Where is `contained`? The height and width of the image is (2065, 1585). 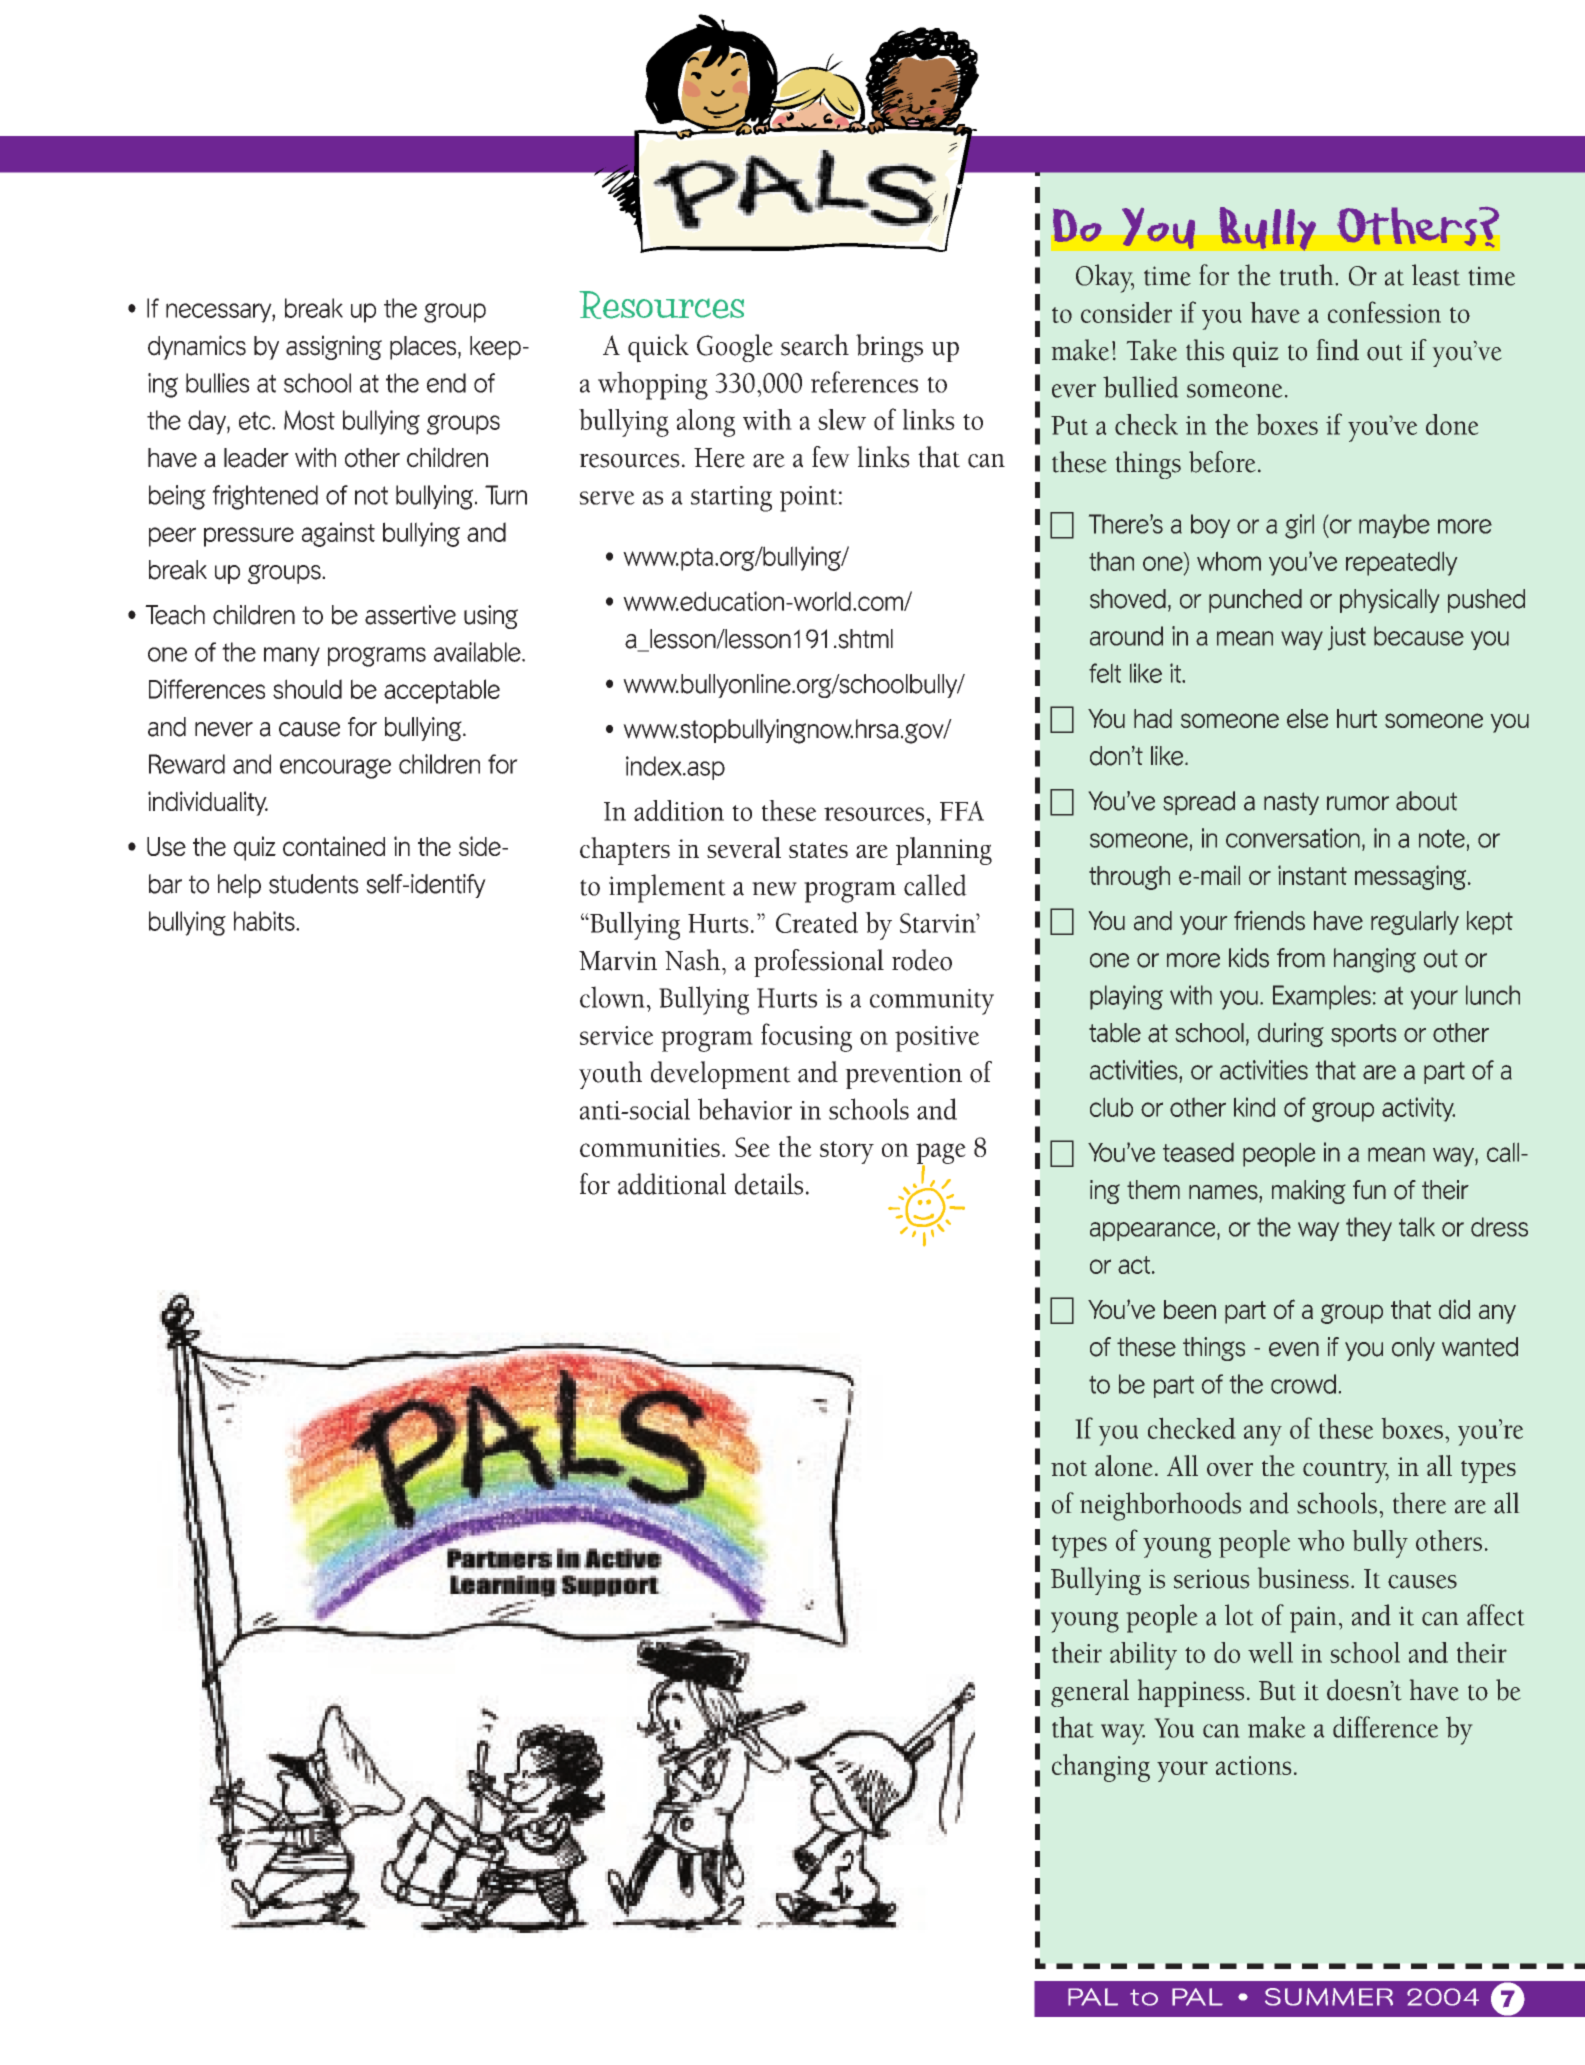
contained is located at coordinates (334, 846).
